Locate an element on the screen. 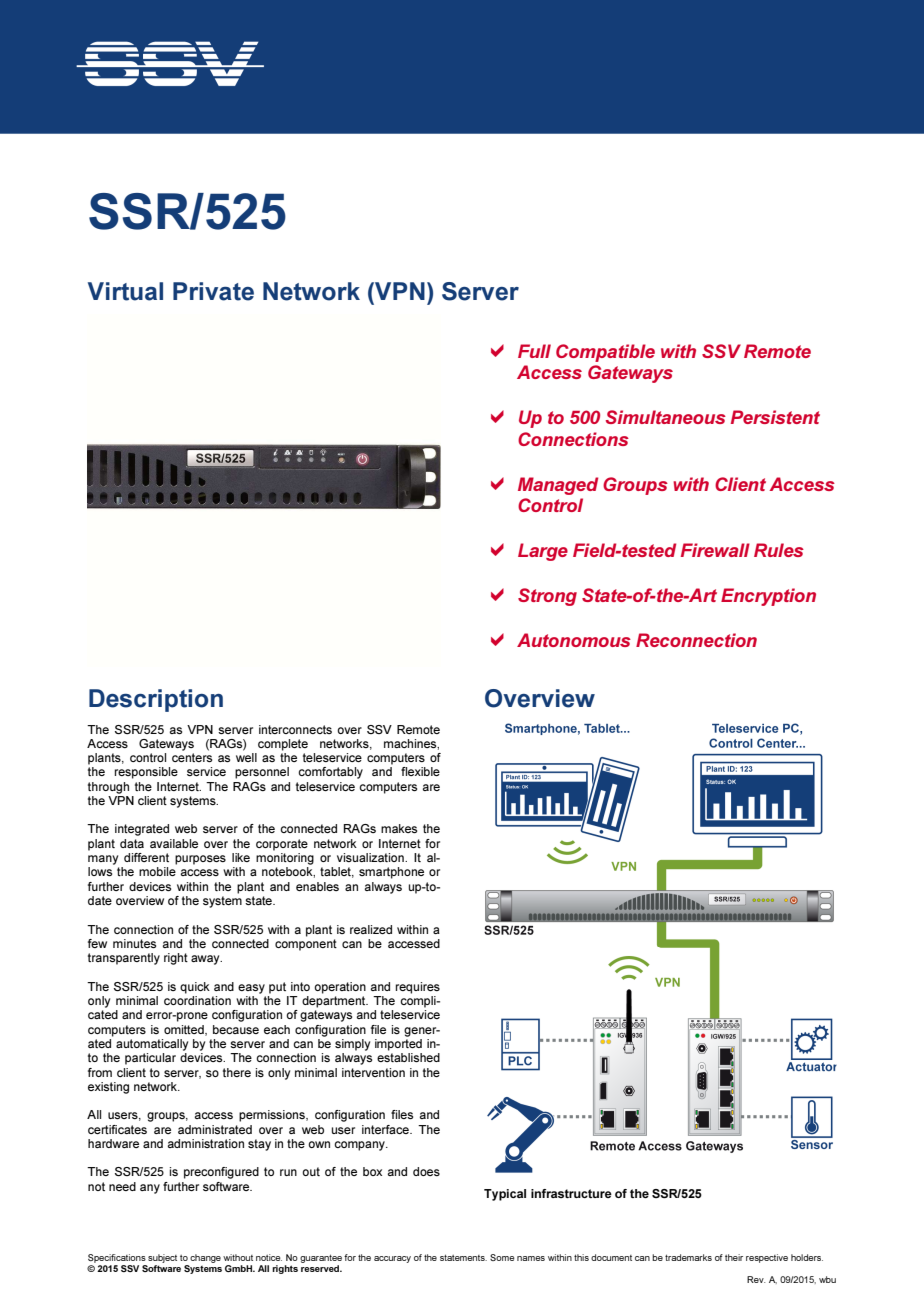 This screenshot has height=1308, width=924. Strong is located at coordinates (547, 597).
